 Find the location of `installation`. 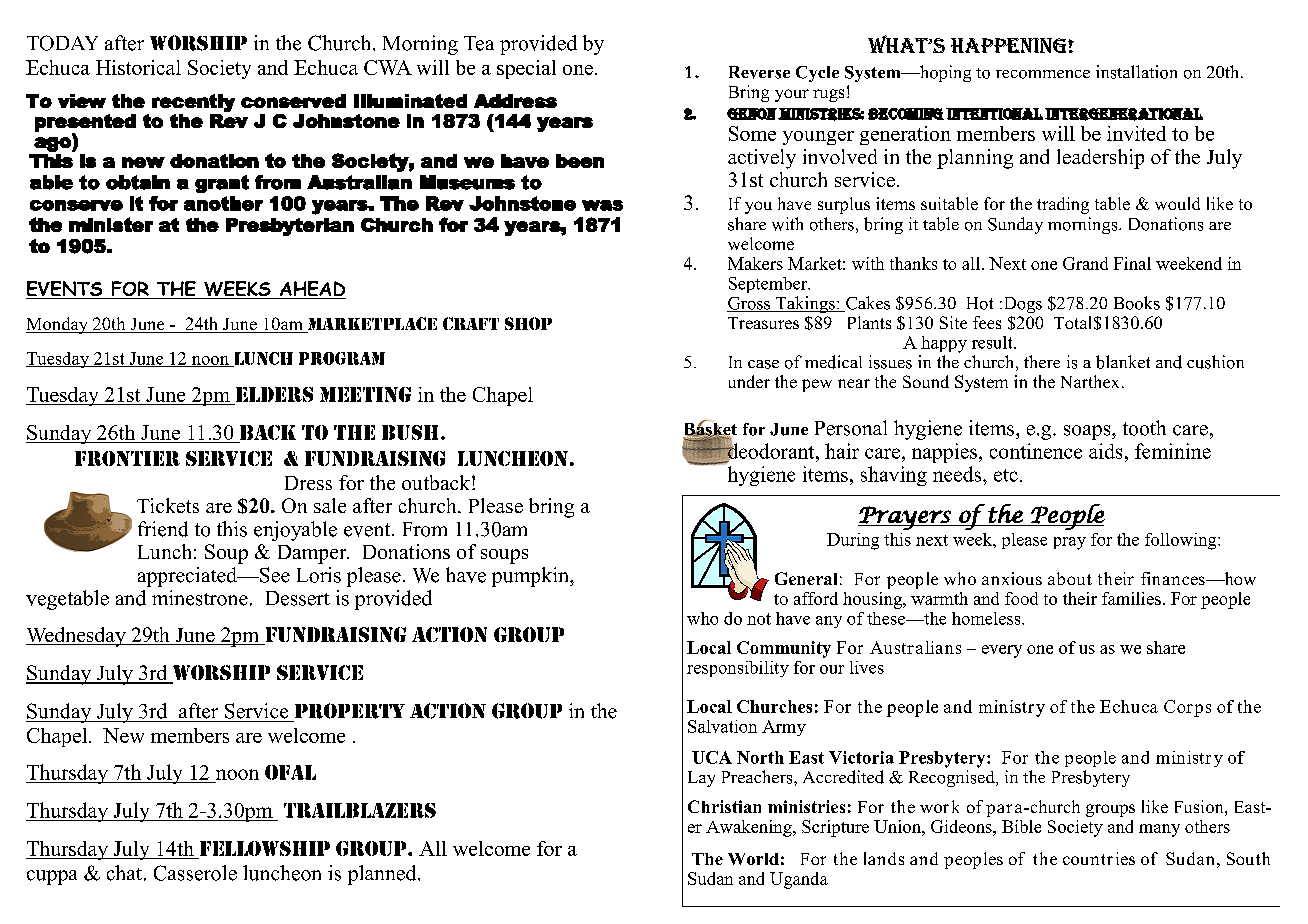

installation is located at coordinates (1136, 72).
